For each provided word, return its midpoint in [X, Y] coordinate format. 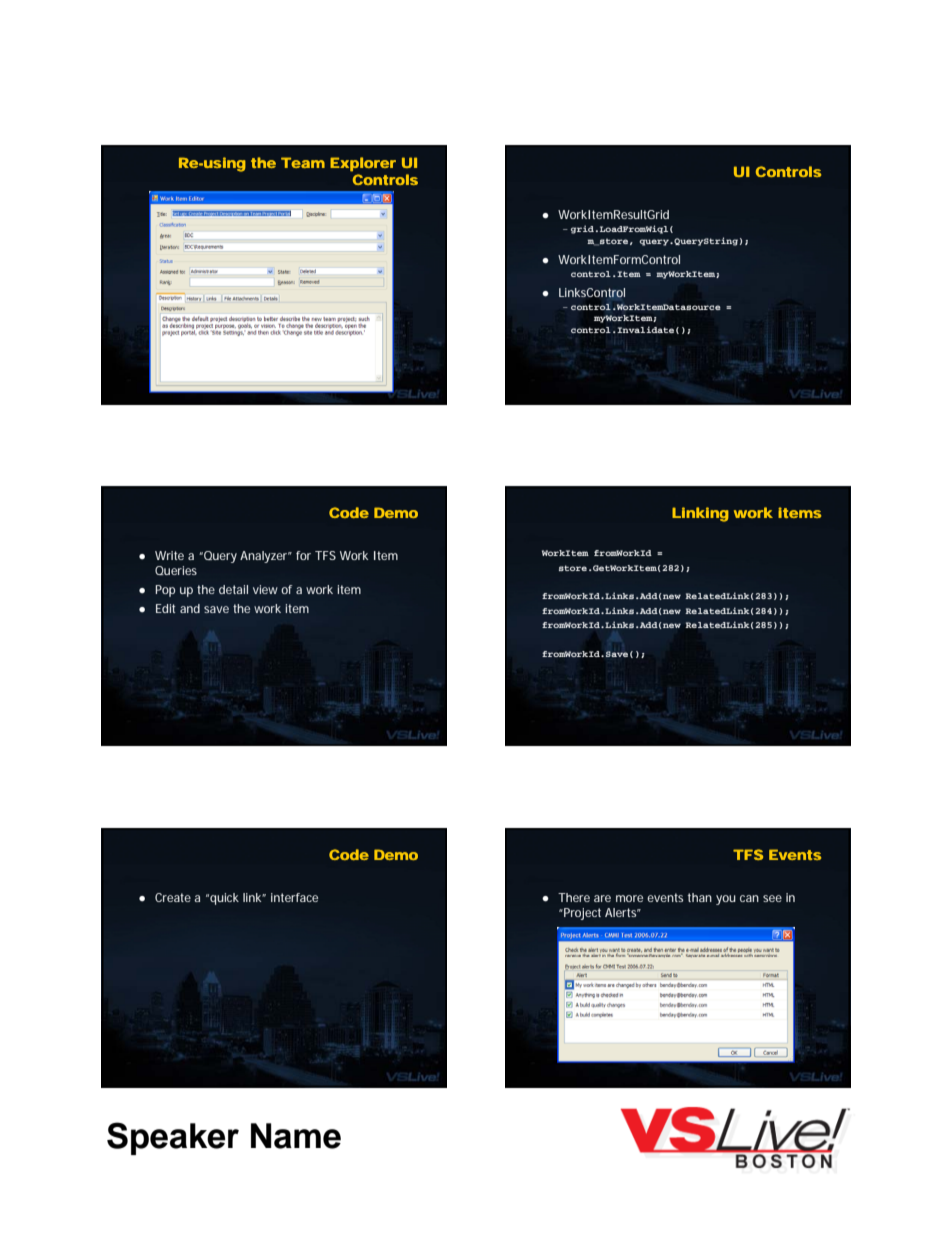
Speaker [173, 1138]
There [574, 897]
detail [233, 589]
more [629, 898]
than [700, 897]
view [265, 589]
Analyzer [265, 557]
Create [173, 897]
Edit [165, 608]
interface [294, 897]
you [726, 900]
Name [296, 1136]
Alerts [622, 912]
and [190, 608]
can [749, 898]
